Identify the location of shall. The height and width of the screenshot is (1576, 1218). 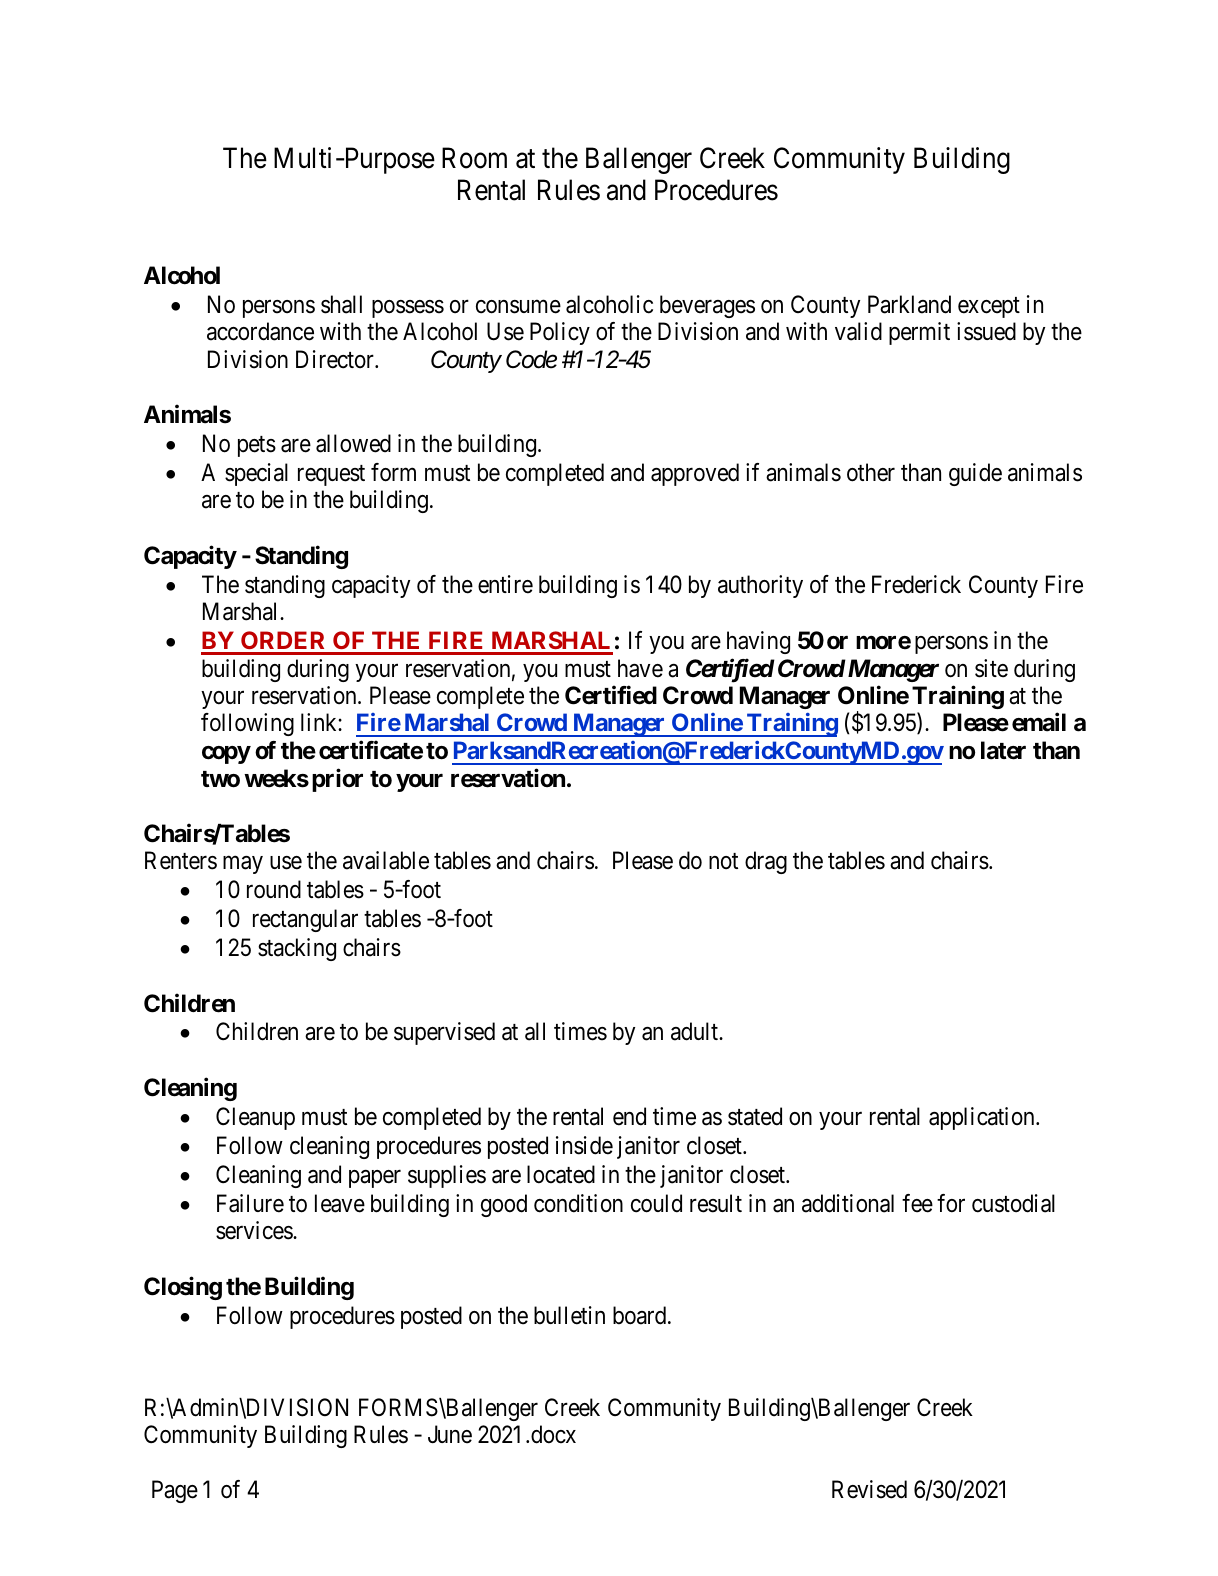
(341, 304).
